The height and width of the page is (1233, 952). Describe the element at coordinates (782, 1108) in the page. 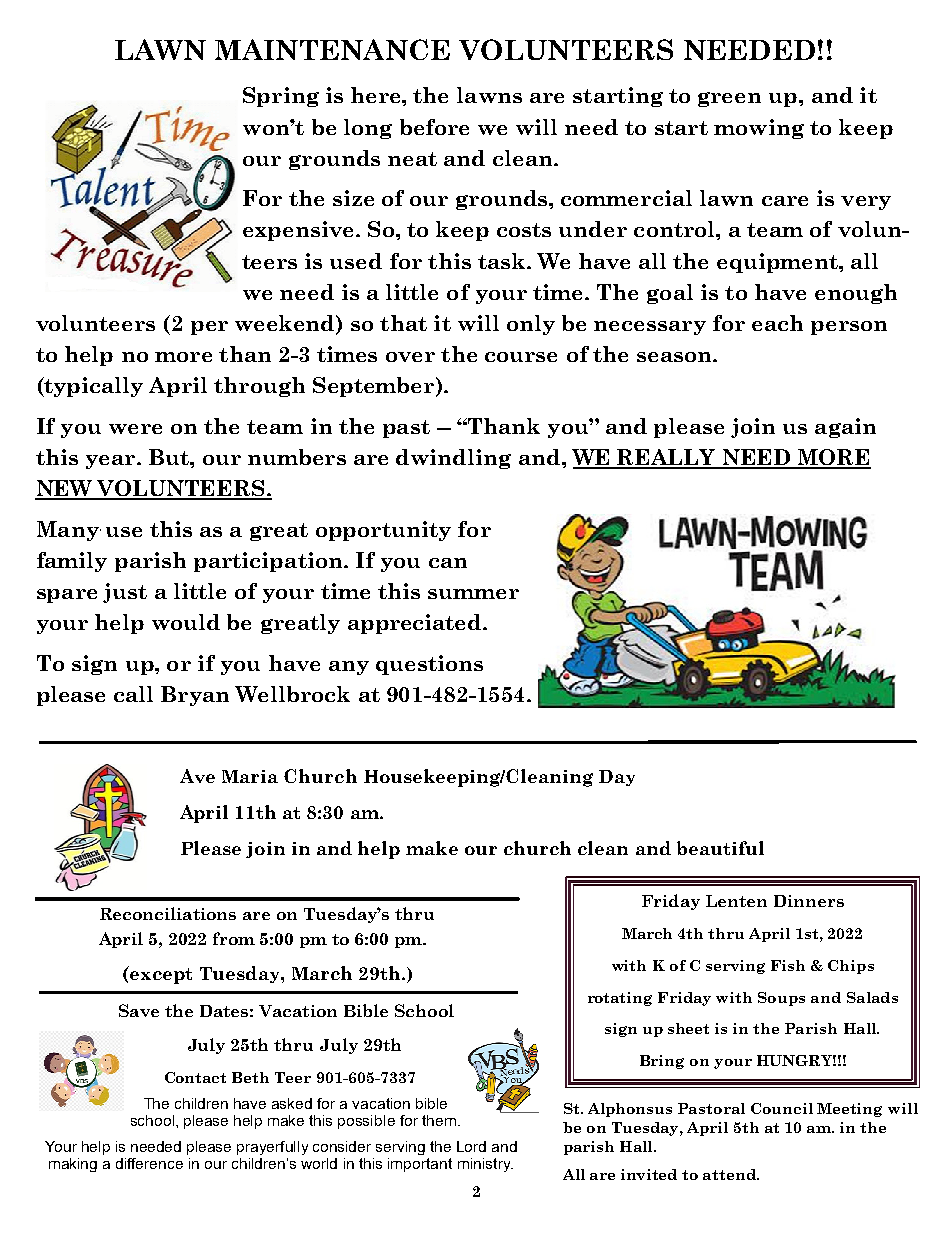

I see `Council` at that location.
